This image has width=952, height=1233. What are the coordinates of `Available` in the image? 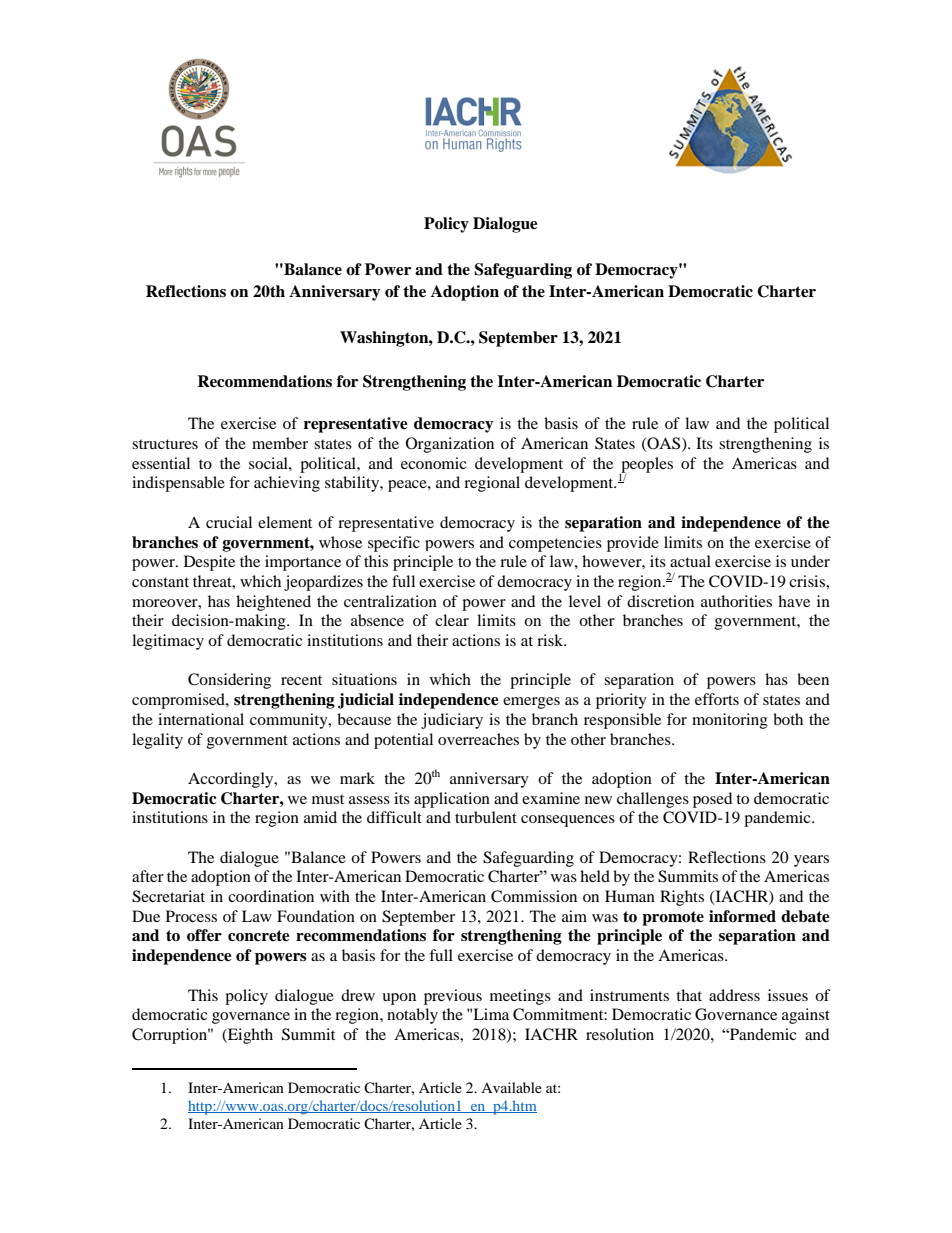 It's located at (511, 1087).
